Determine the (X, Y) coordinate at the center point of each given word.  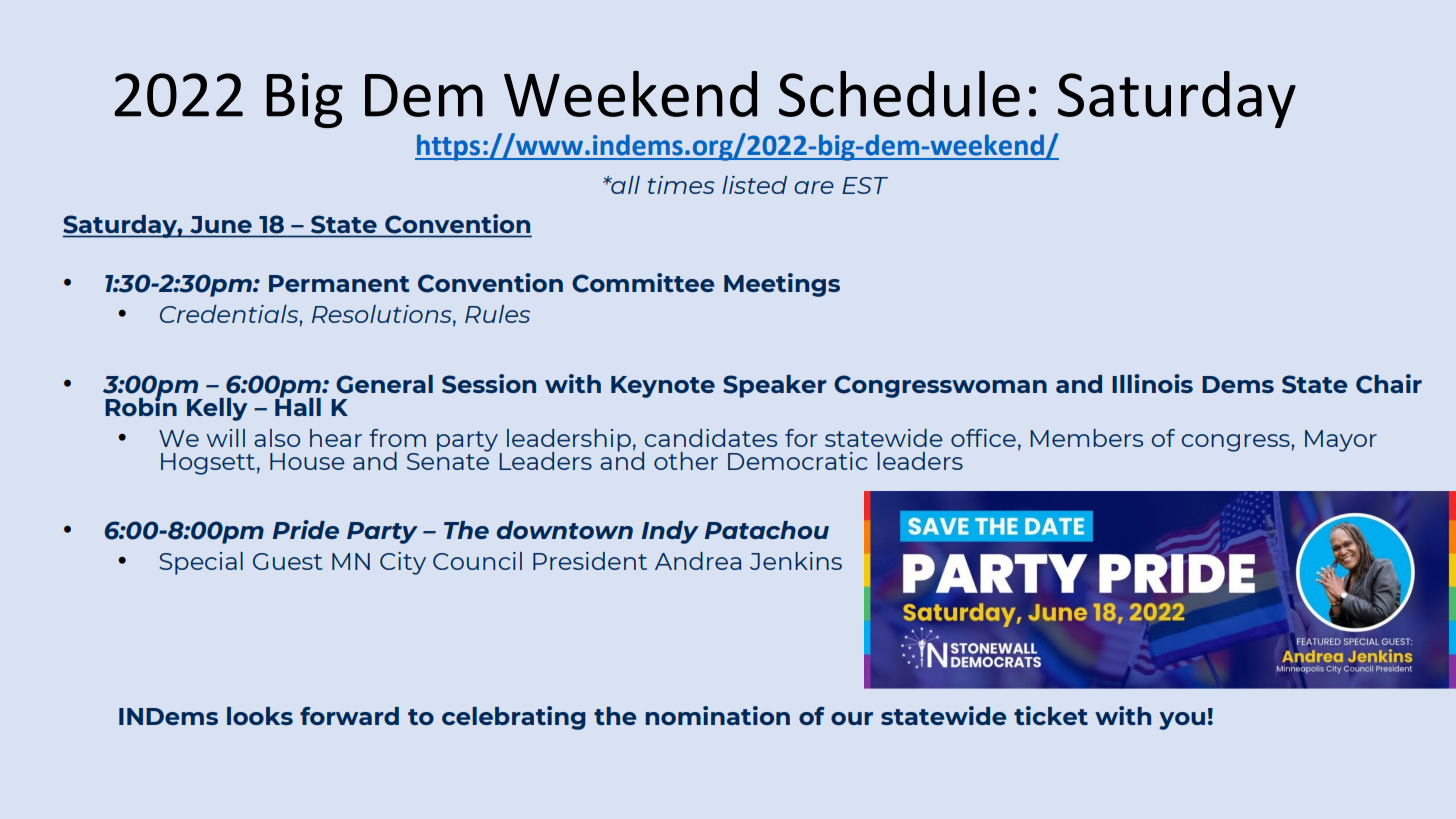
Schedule (899, 94)
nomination (717, 715)
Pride (306, 529)
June (221, 224)
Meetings (782, 285)
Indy (670, 532)
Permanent (339, 283)
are (814, 187)
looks (260, 716)
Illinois (1152, 383)
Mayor (1341, 441)
